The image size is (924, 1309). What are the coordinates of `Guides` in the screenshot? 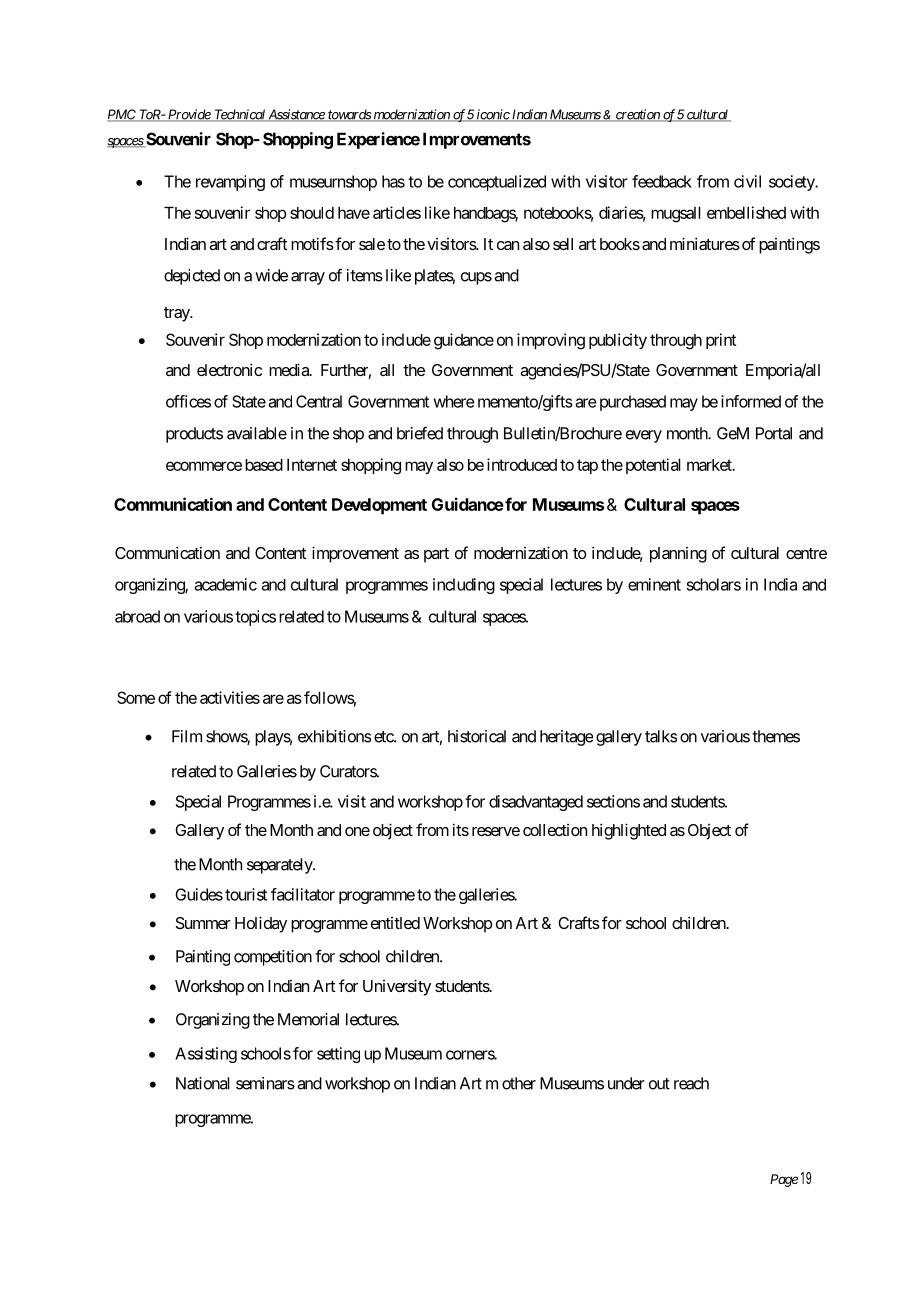 It's located at (199, 894).
